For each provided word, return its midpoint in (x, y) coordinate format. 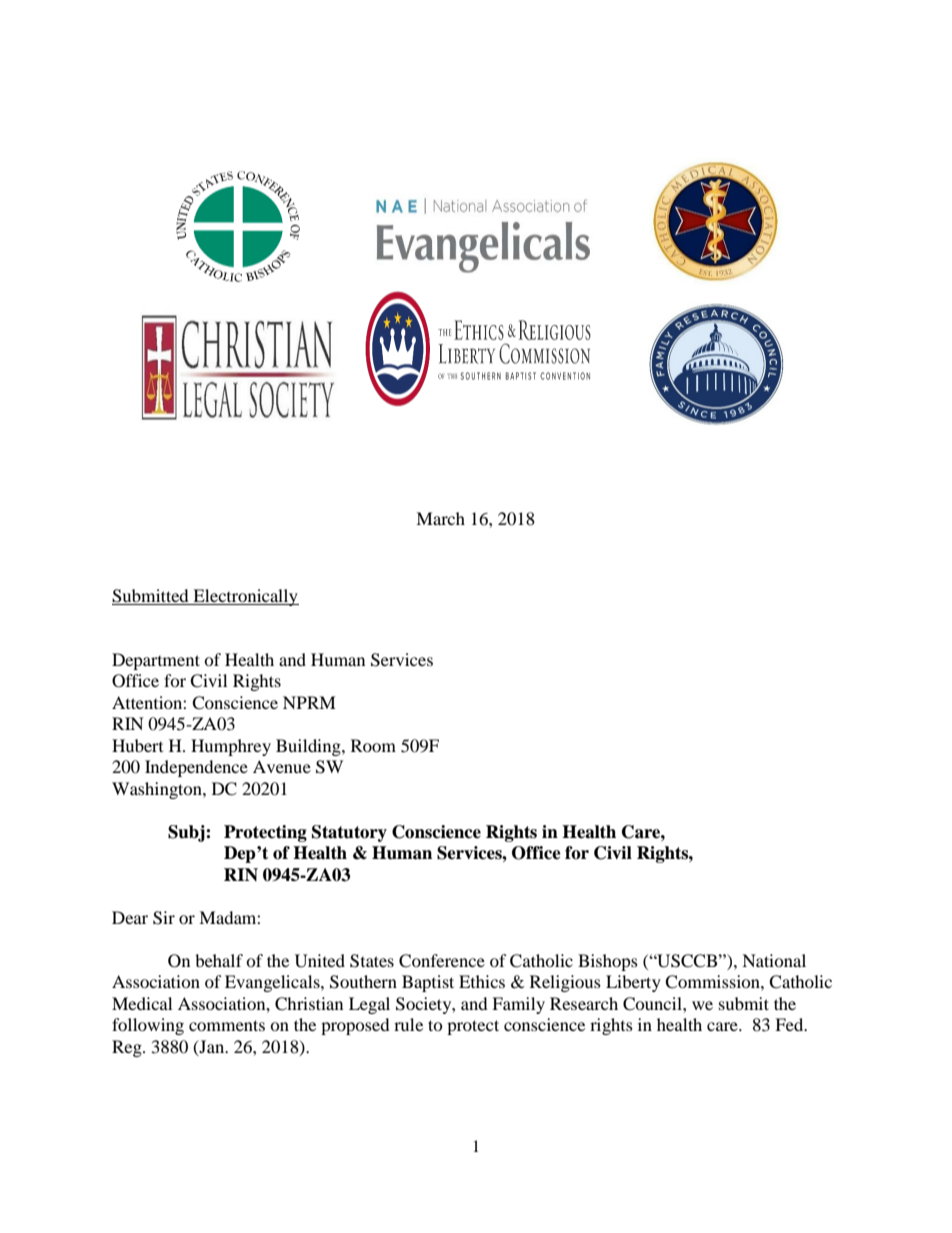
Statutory (349, 833)
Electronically (245, 597)
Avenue (282, 766)
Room (373, 745)
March (440, 518)
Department (156, 661)
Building (309, 747)
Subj (187, 833)
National (774, 960)
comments (227, 1025)
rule (408, 1024)
